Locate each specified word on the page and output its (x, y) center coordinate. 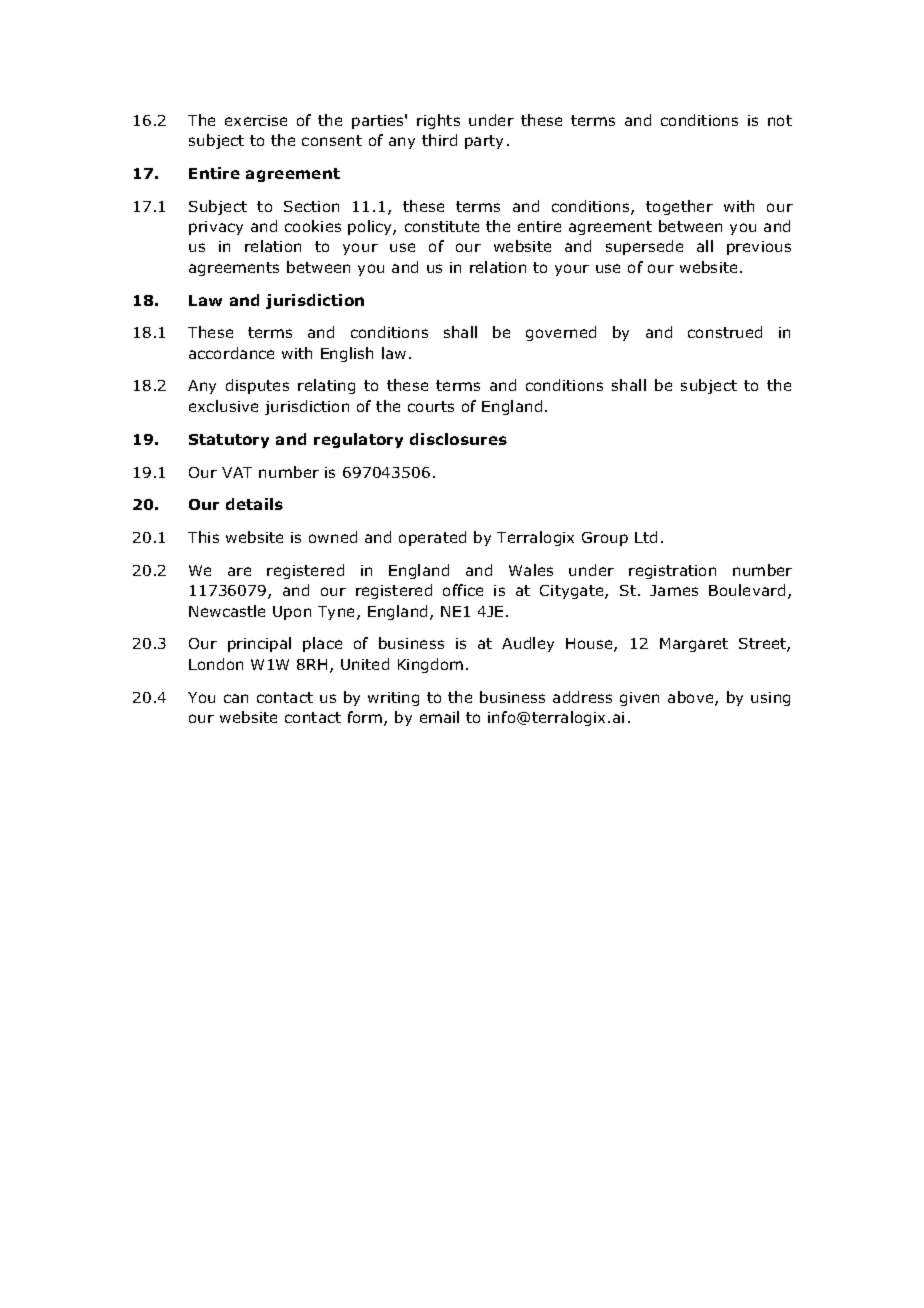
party (484, 142)
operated (432, 538)
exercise (256, 120)
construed (725, 332)
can (236, 698)
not (780, 120)
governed (561, 333)
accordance (231, 353)
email (439, 717)
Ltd (646, 537)
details (254, 504)
